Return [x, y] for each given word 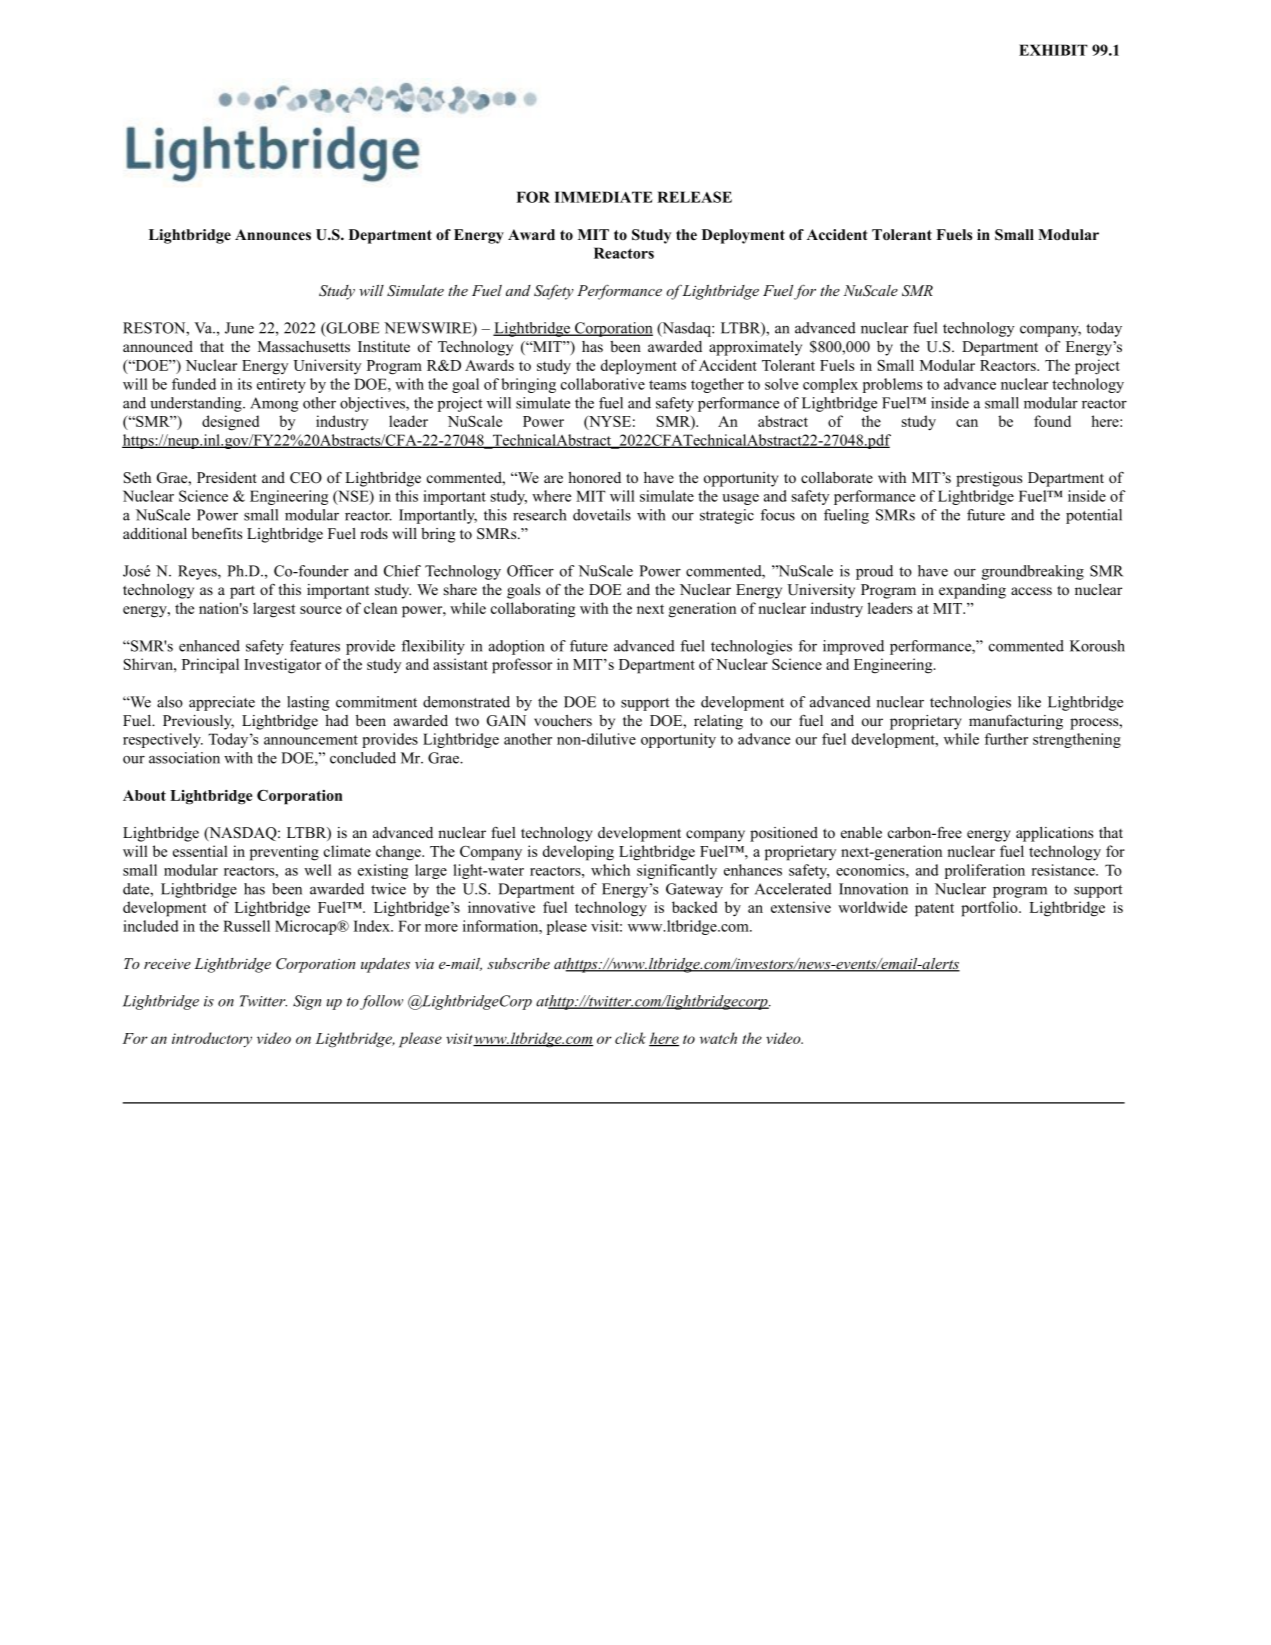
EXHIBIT [1053, 50]
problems [892, 385]
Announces [273, 235]
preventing [284, 853]
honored [594, 477]
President [227, 477]
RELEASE [694, 197]
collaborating [533, 610]
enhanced [209, 646]
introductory [212, 1039]
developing [578, 853]
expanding [972, 591]
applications [1054, 834]
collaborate [837, 477]
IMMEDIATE [603, 197]
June [239, 328]
